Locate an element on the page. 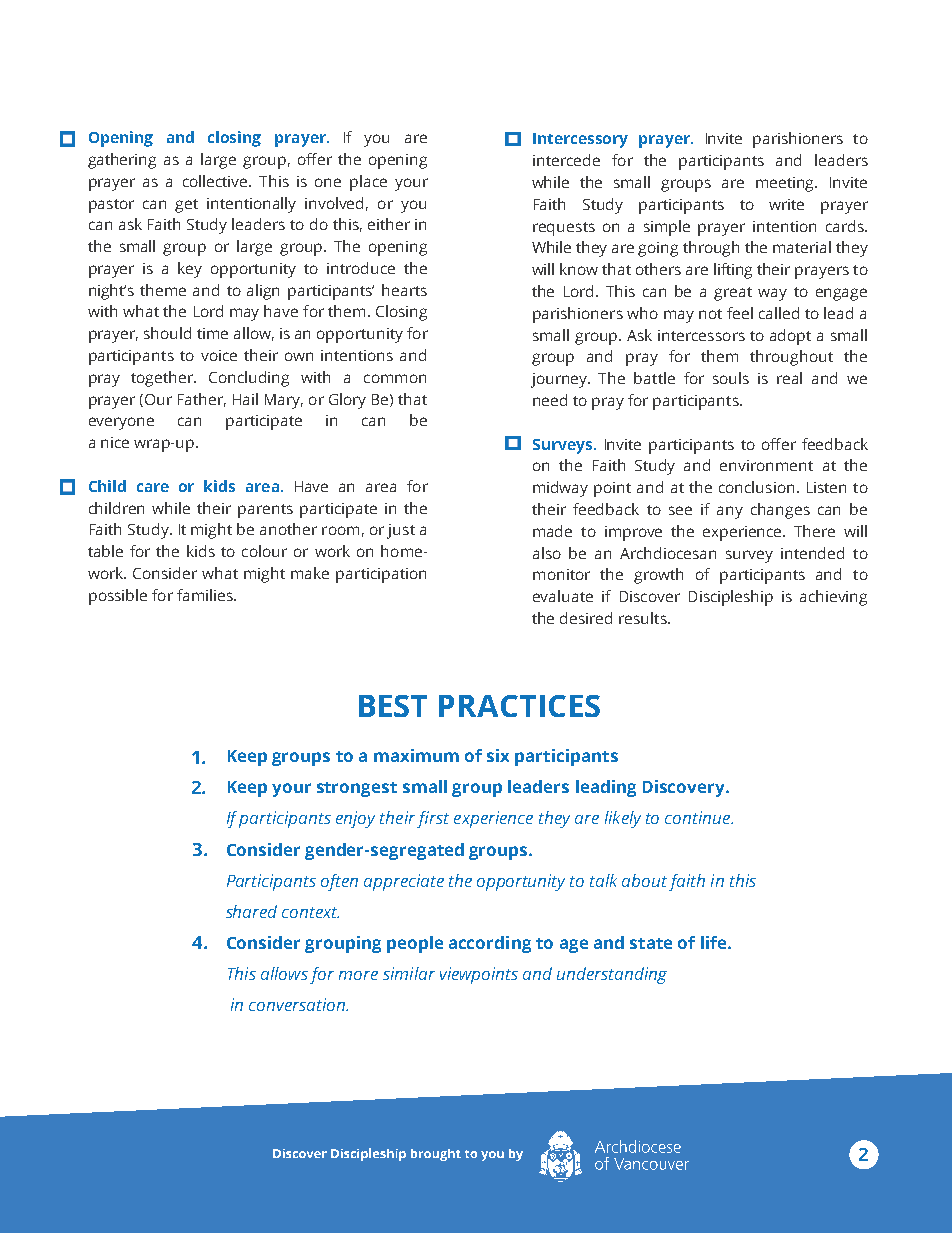 The width and height of the document is (952, 1233). according is located at coordinates (490, 944).
